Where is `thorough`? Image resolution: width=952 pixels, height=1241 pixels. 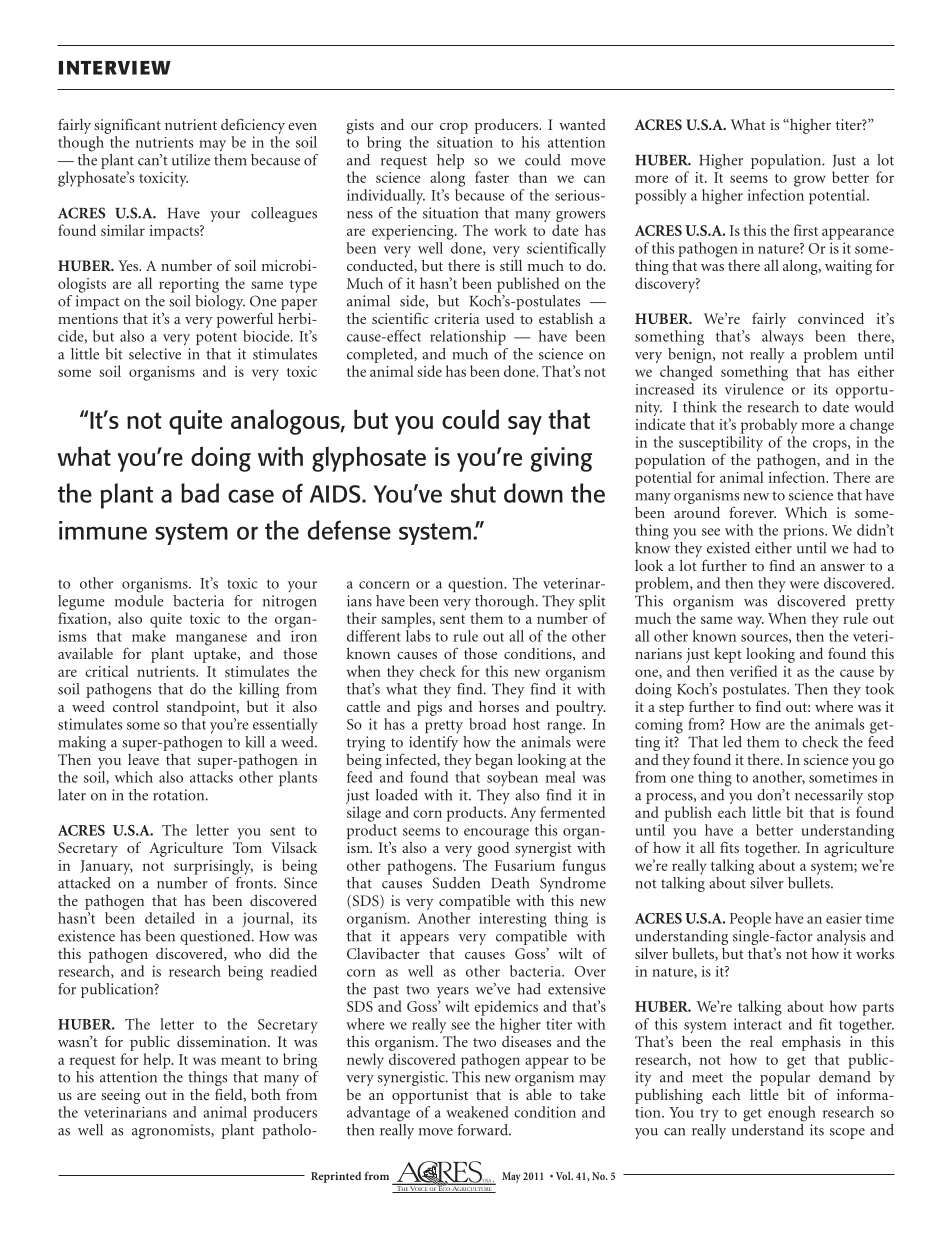 thorough is located at coordinates (506, 602).
